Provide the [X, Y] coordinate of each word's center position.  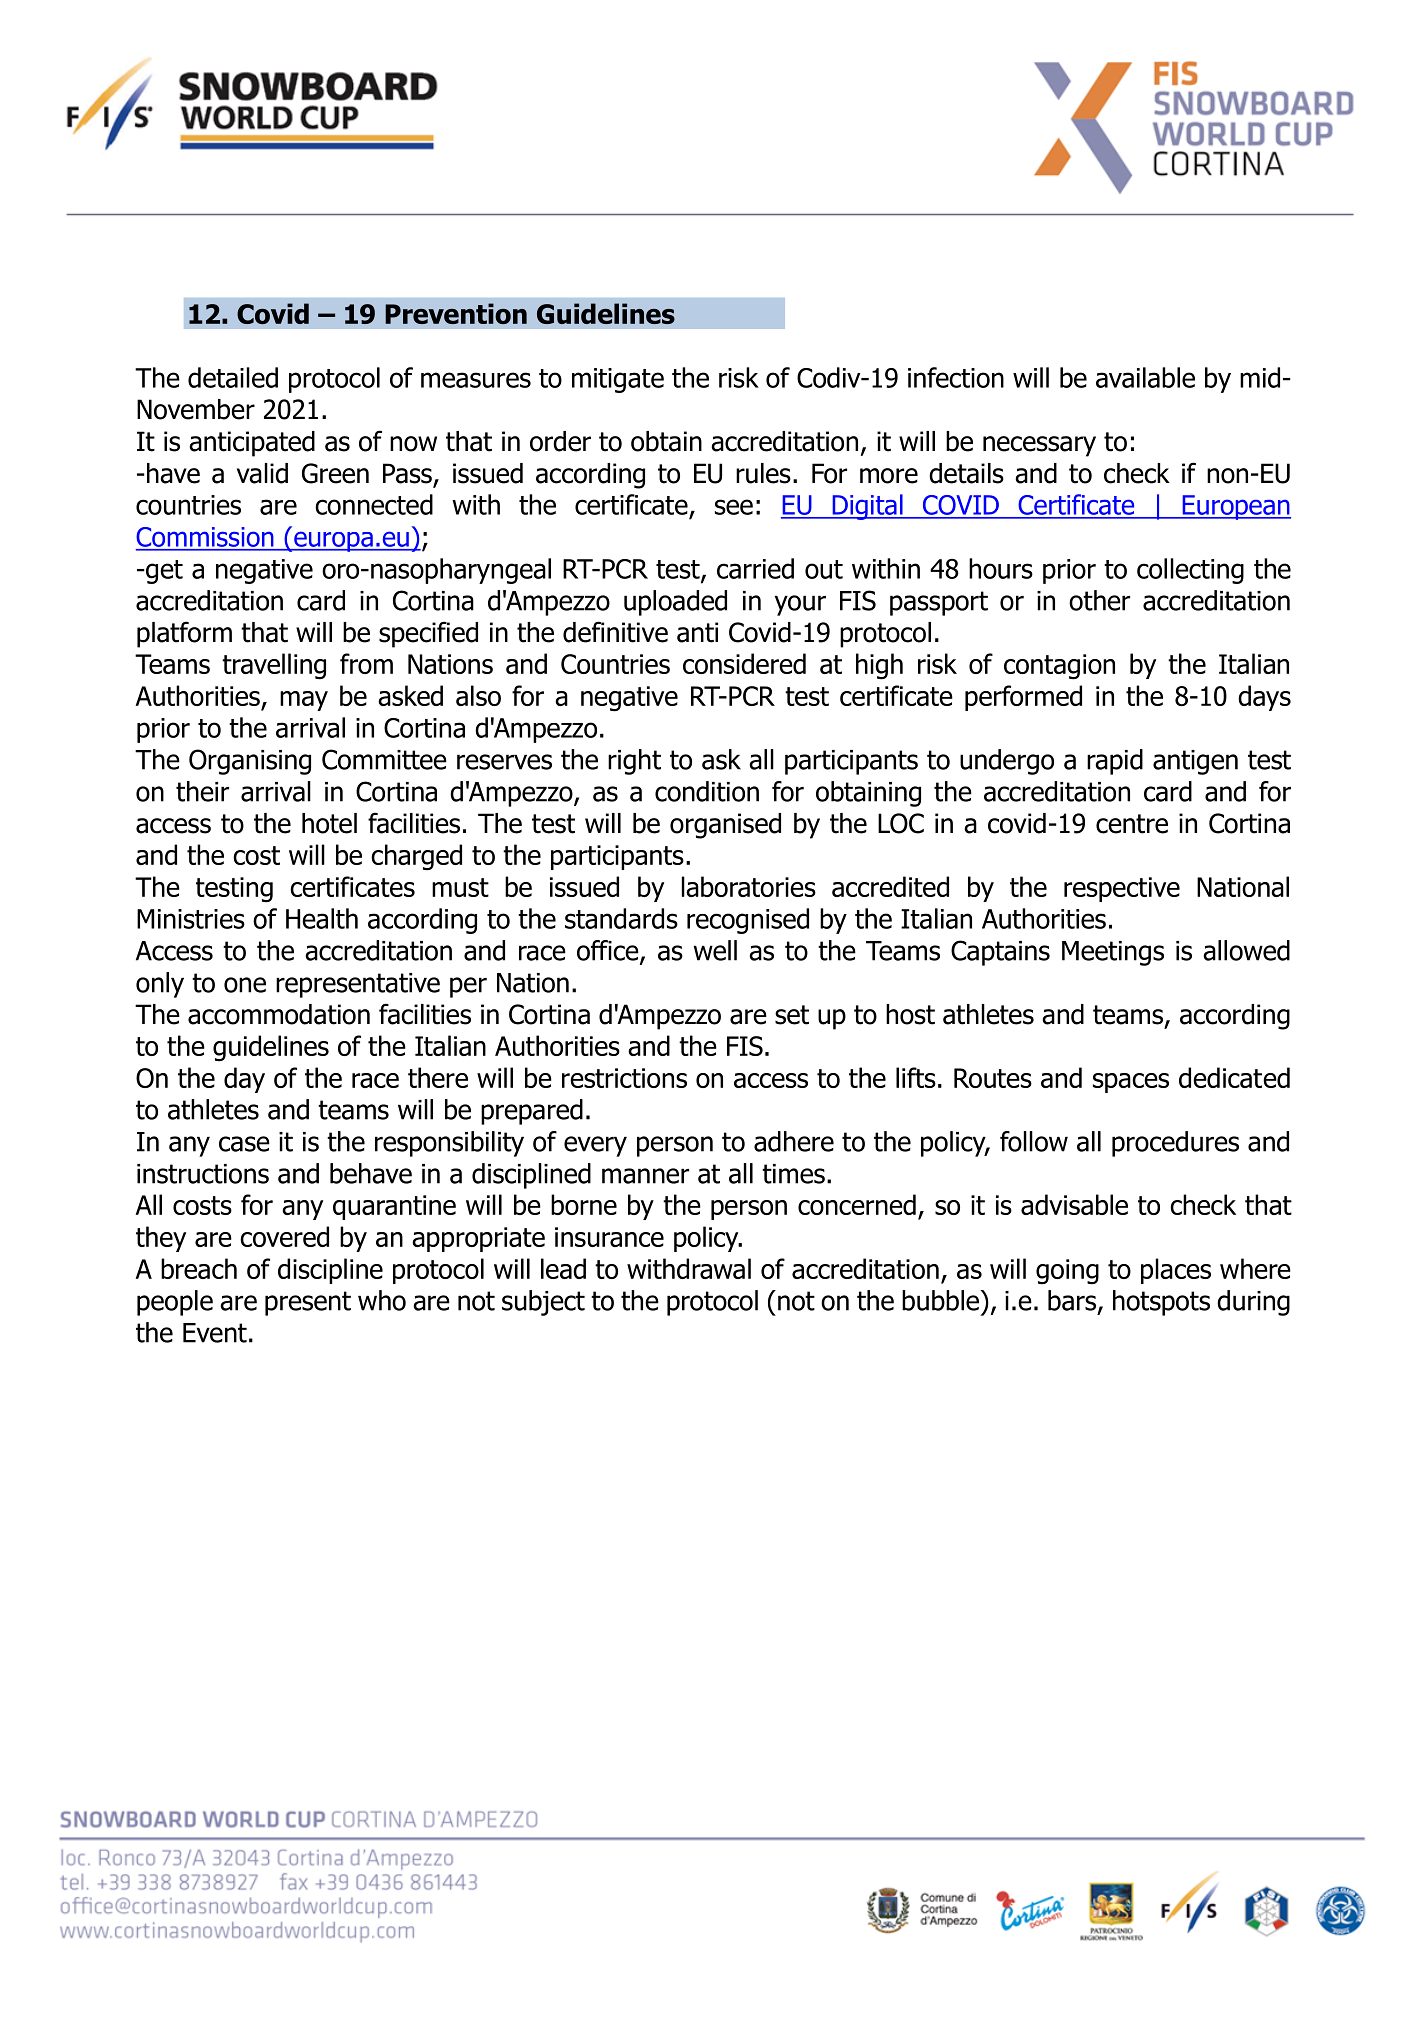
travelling [274, 666]
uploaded [675, 603]
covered [284, 1236]
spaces [1131, 1083]
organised [725, 826]
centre [1132, 824]
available [1145, 377]
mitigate [618, 380]
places [1176, 1271]
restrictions [624, 1078]
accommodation [279, 1014]
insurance [609, 1237]
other [1099, 600]
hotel [329, 823]
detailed [233, 377]
